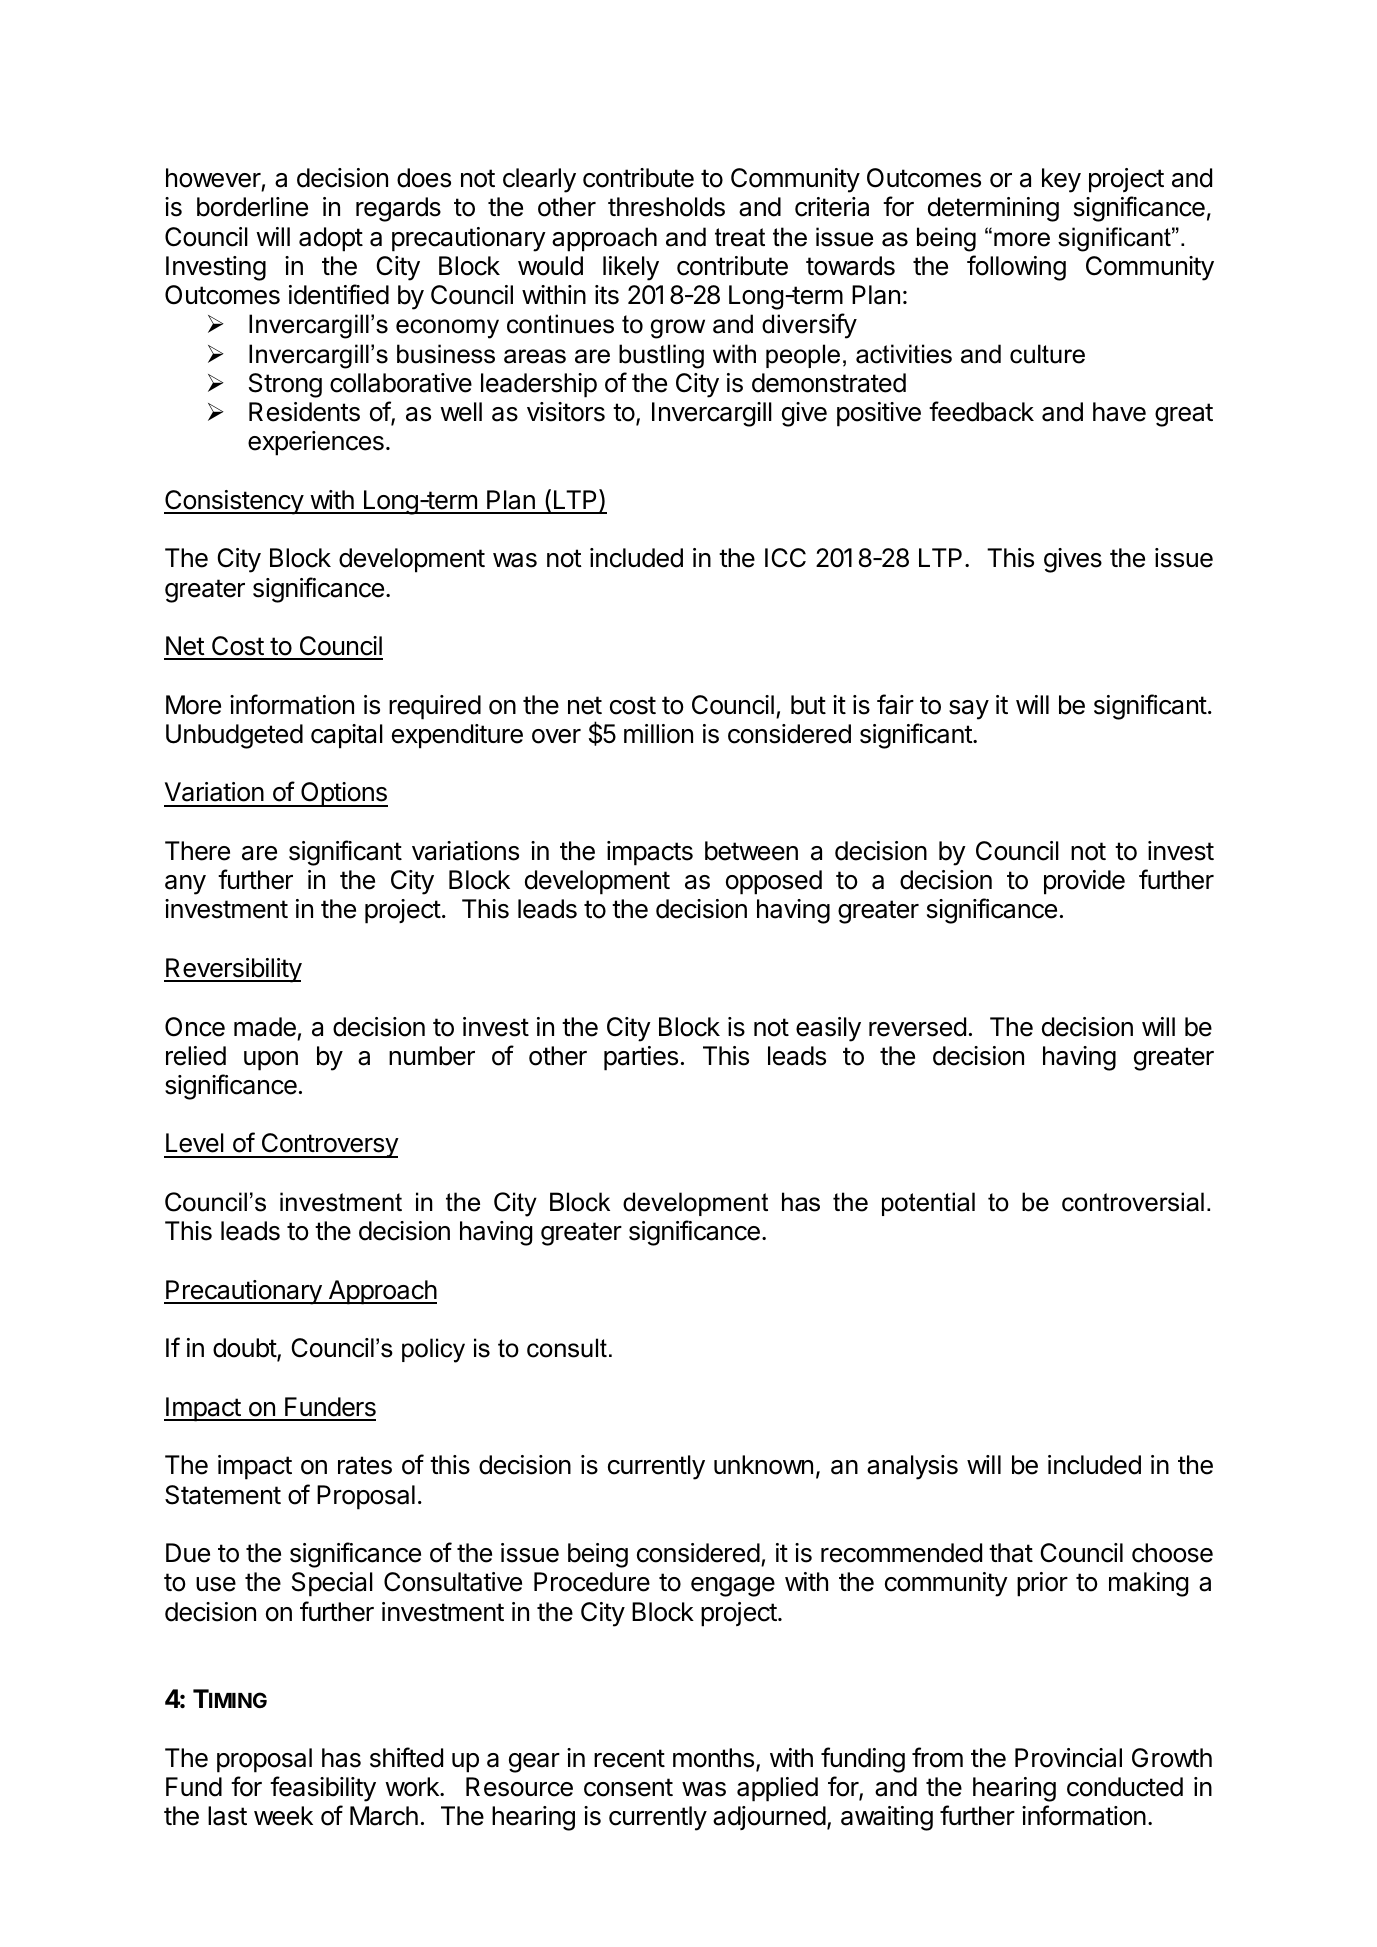 The width and height of the screenshot is (1377, 1947). What do you see at coordinates (713, 1758) in the screenshot?
I see `months` at bounding box center [713, 1758].
